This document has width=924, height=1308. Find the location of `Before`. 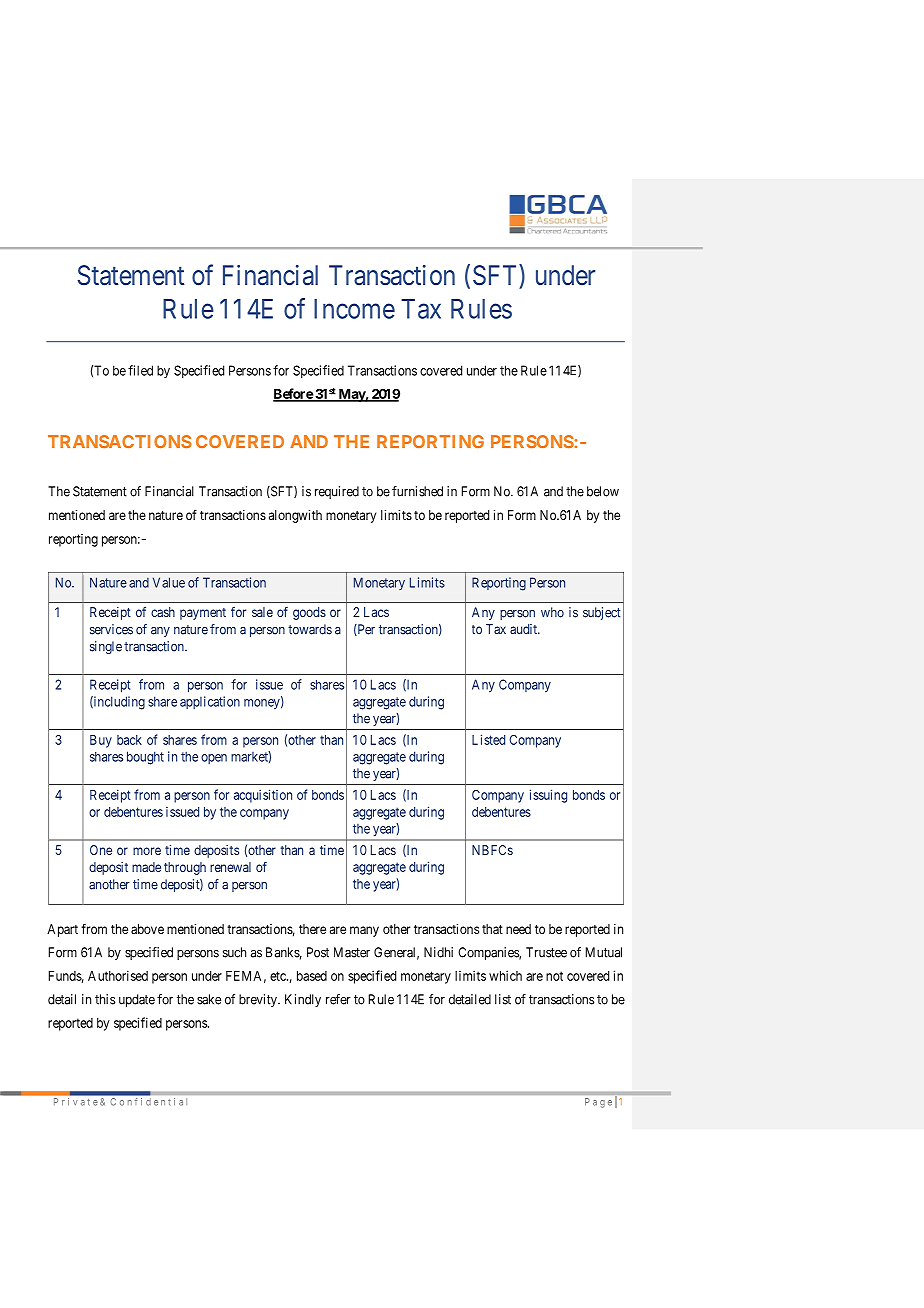

Before is located at coordinates (293, 394).
